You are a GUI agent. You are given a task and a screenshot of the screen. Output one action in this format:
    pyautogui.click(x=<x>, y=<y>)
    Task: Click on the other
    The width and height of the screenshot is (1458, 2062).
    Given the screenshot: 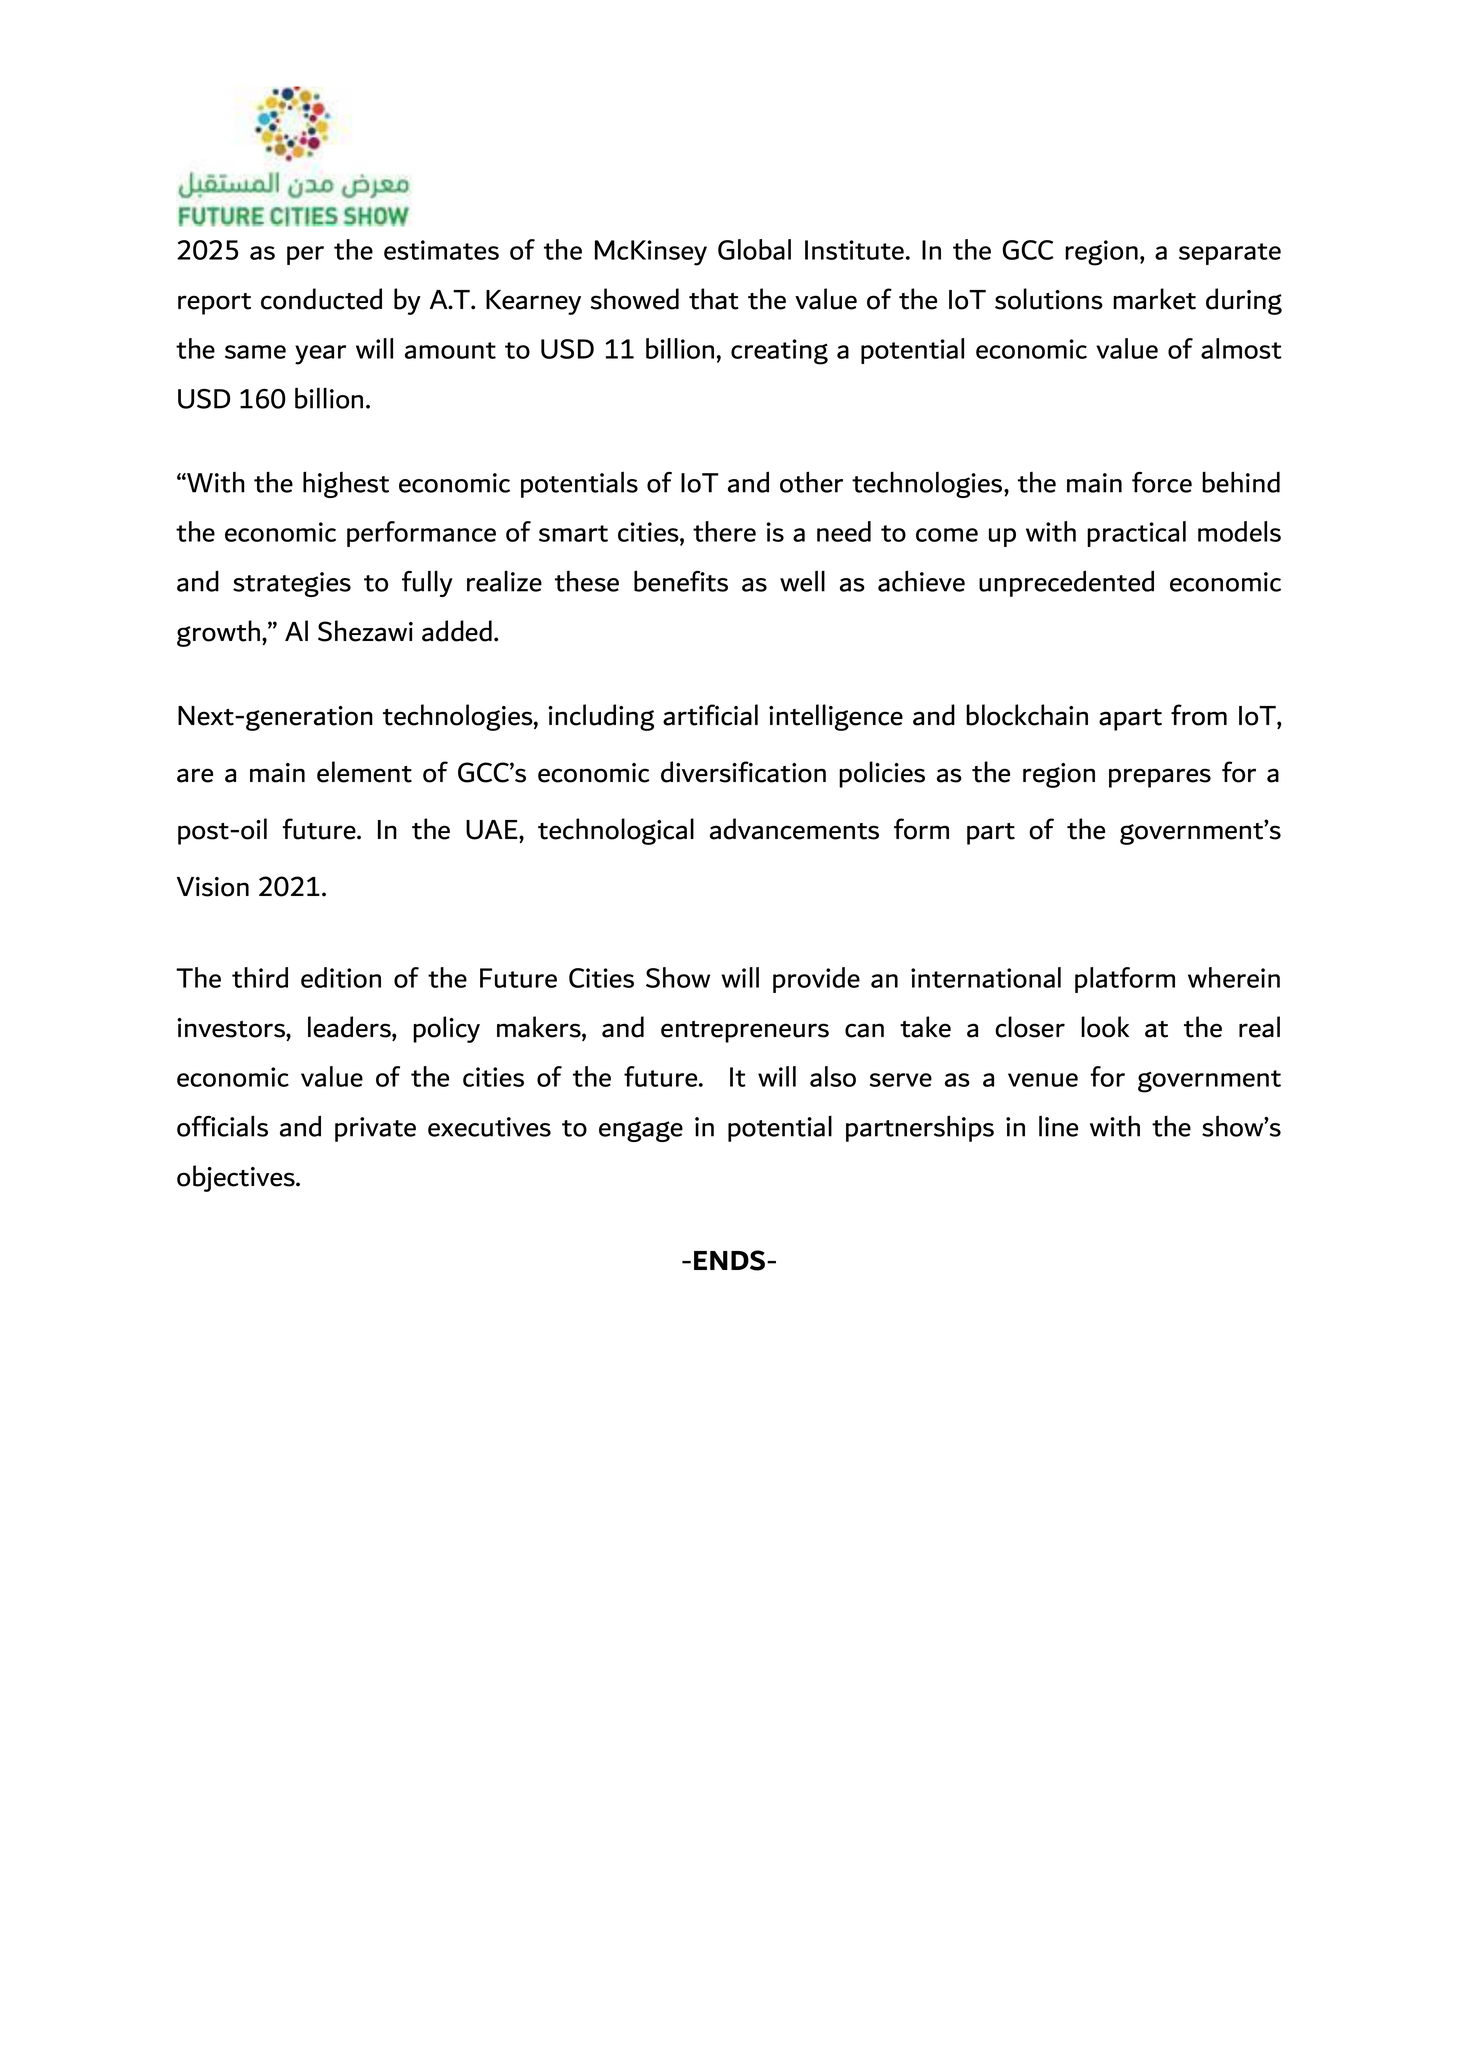 What is the action you would take?
    pyautogui.click(x=811, y=482)
